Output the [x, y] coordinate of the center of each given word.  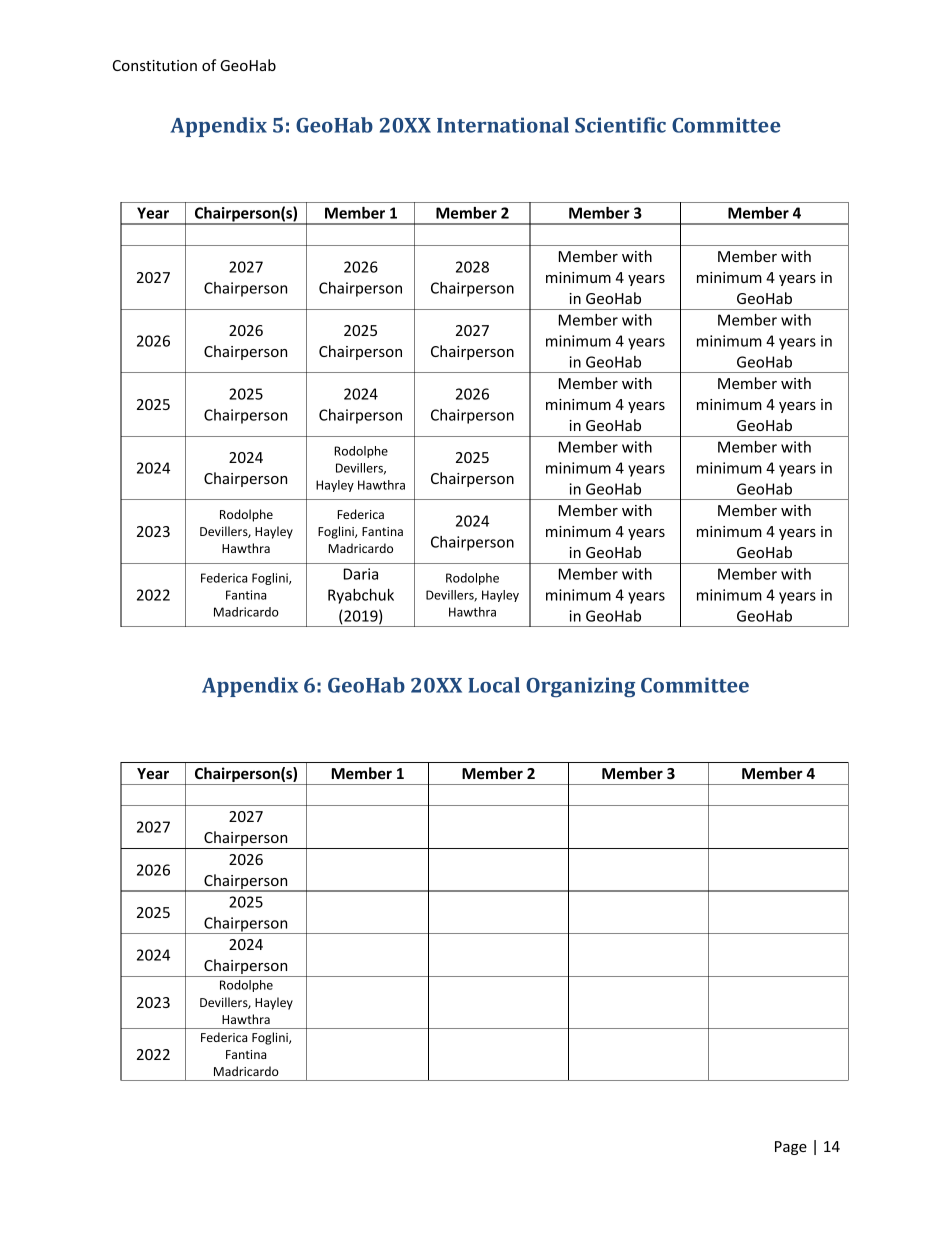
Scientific [620, 125]
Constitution [155, 65]
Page [791, 1148]
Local [494, 685]
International [503, 125]
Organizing [580, 687]
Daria [361, 574]
